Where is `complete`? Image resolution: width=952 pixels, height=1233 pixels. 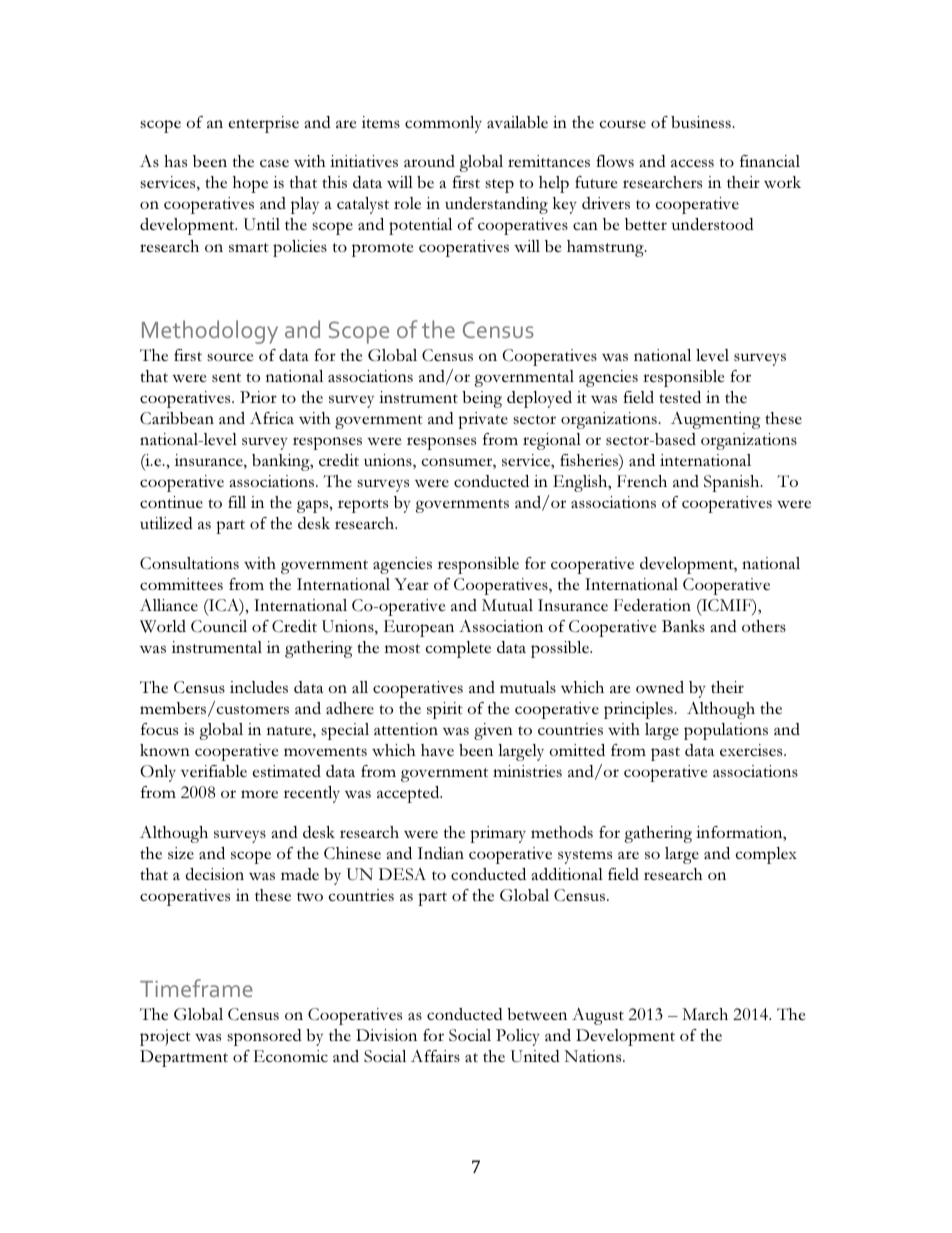
complete is located at coordinates (458, 649).
